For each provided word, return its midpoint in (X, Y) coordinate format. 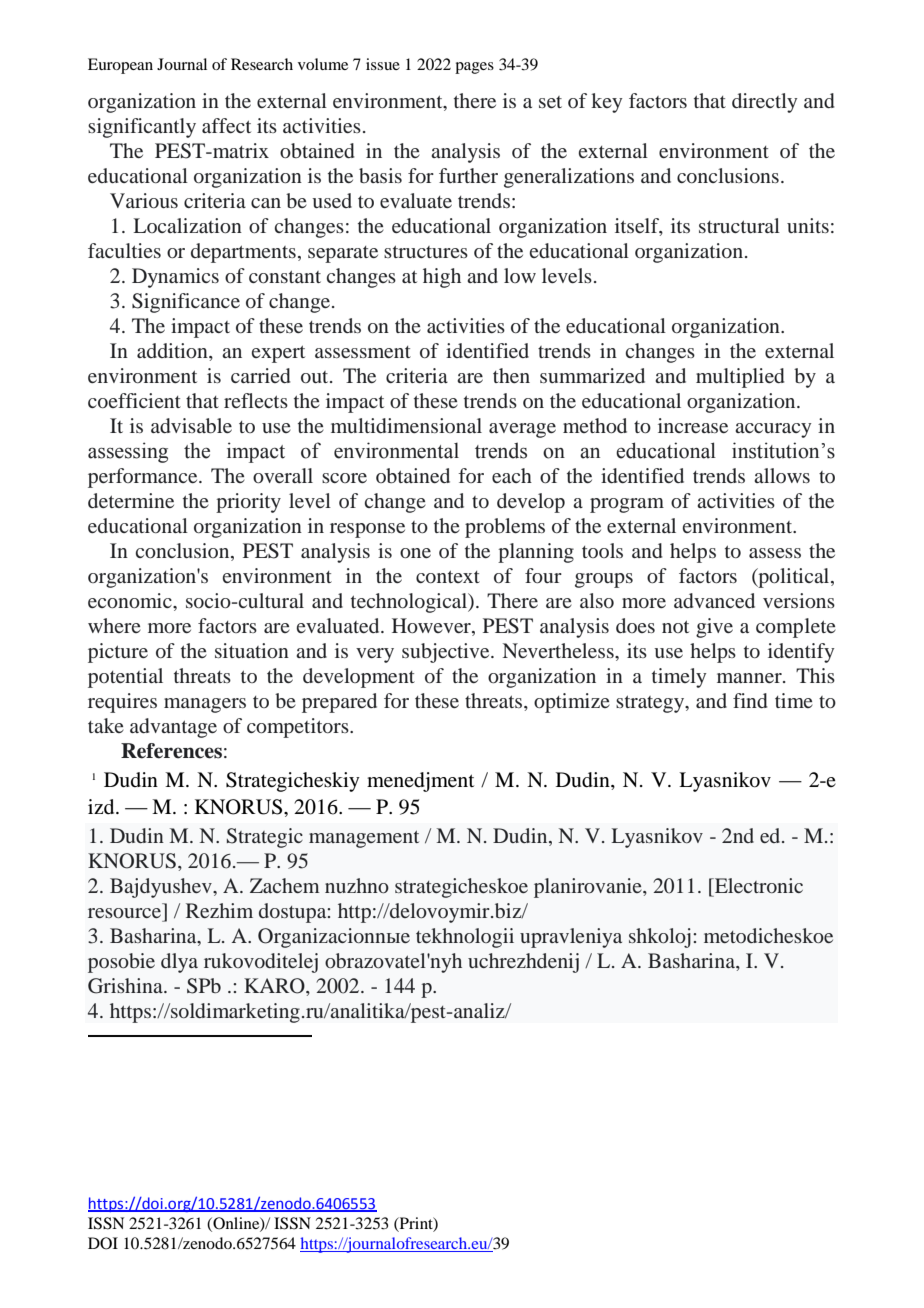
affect (226, 125)
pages (474, 68)
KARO (275, 986)
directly (765, 103)
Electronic (758, 885)
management (364, 839)
